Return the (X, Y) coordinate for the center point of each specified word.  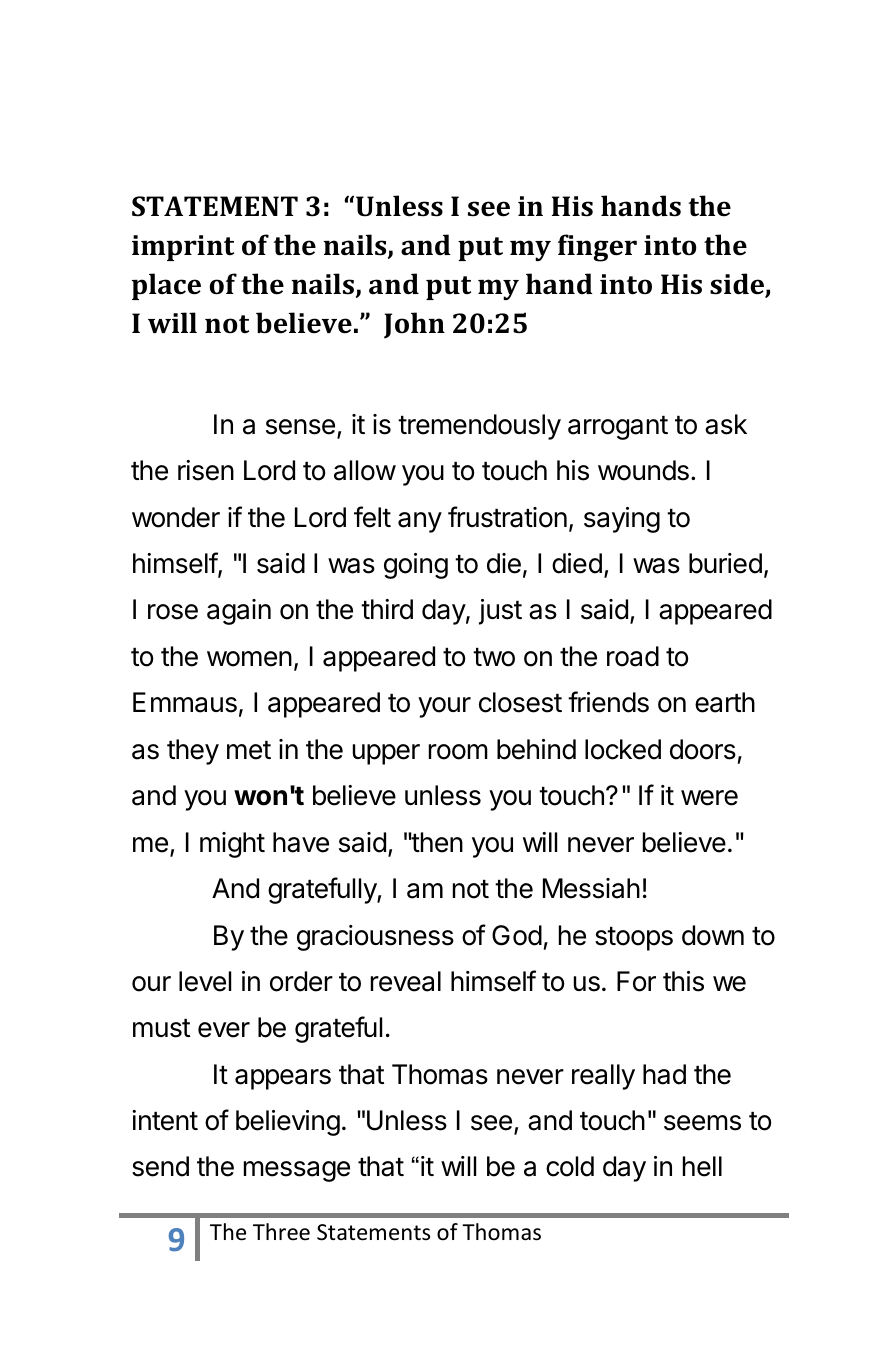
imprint (183, 248)
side (738, 285)
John (414, 325)
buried (725, 563)
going (416, 566)
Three (281, 1232)
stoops (634, 939)
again (239, 612)
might (232, 845)
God (517, 935)
